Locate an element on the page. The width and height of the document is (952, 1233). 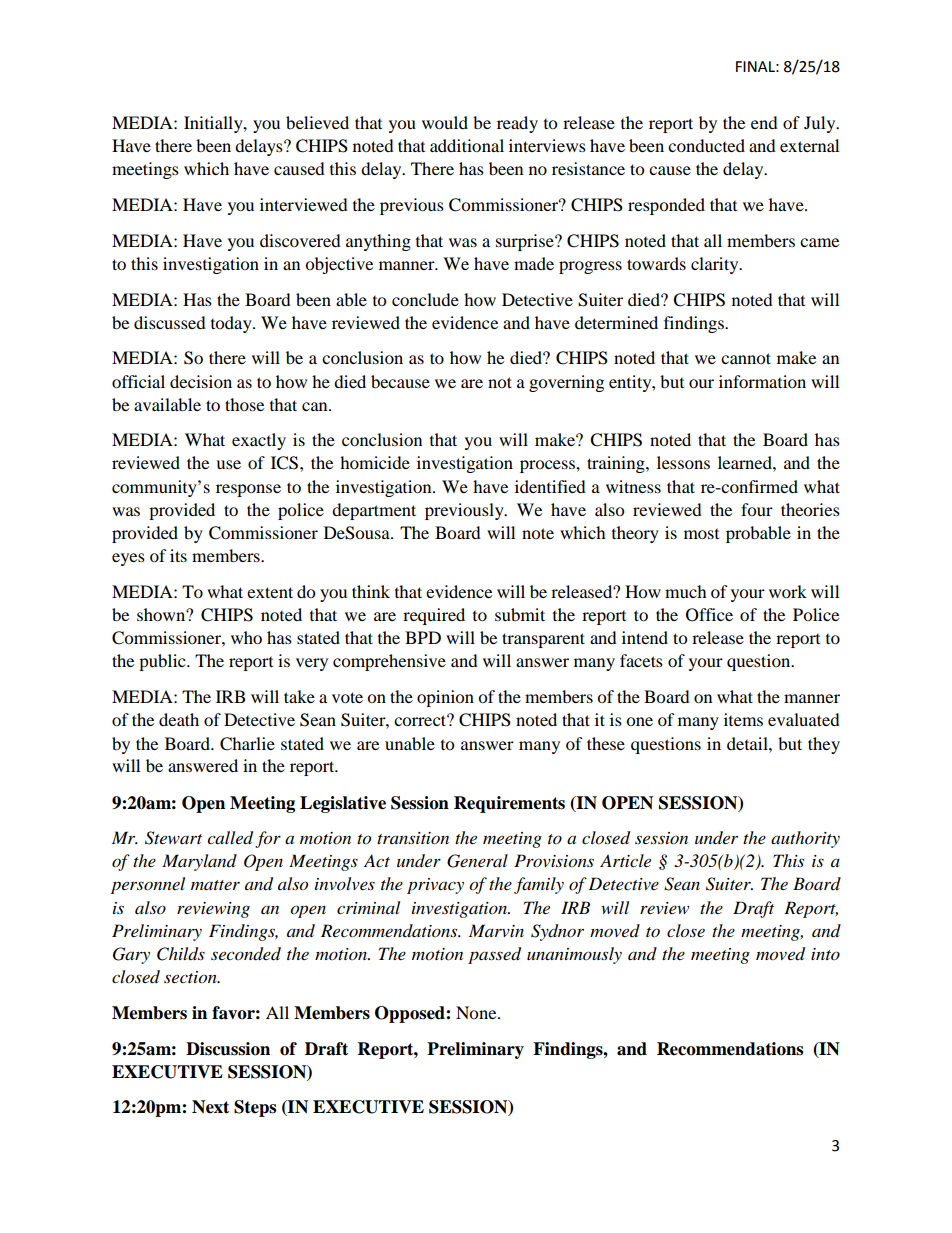
additional is located at coordinates (467, 145).
